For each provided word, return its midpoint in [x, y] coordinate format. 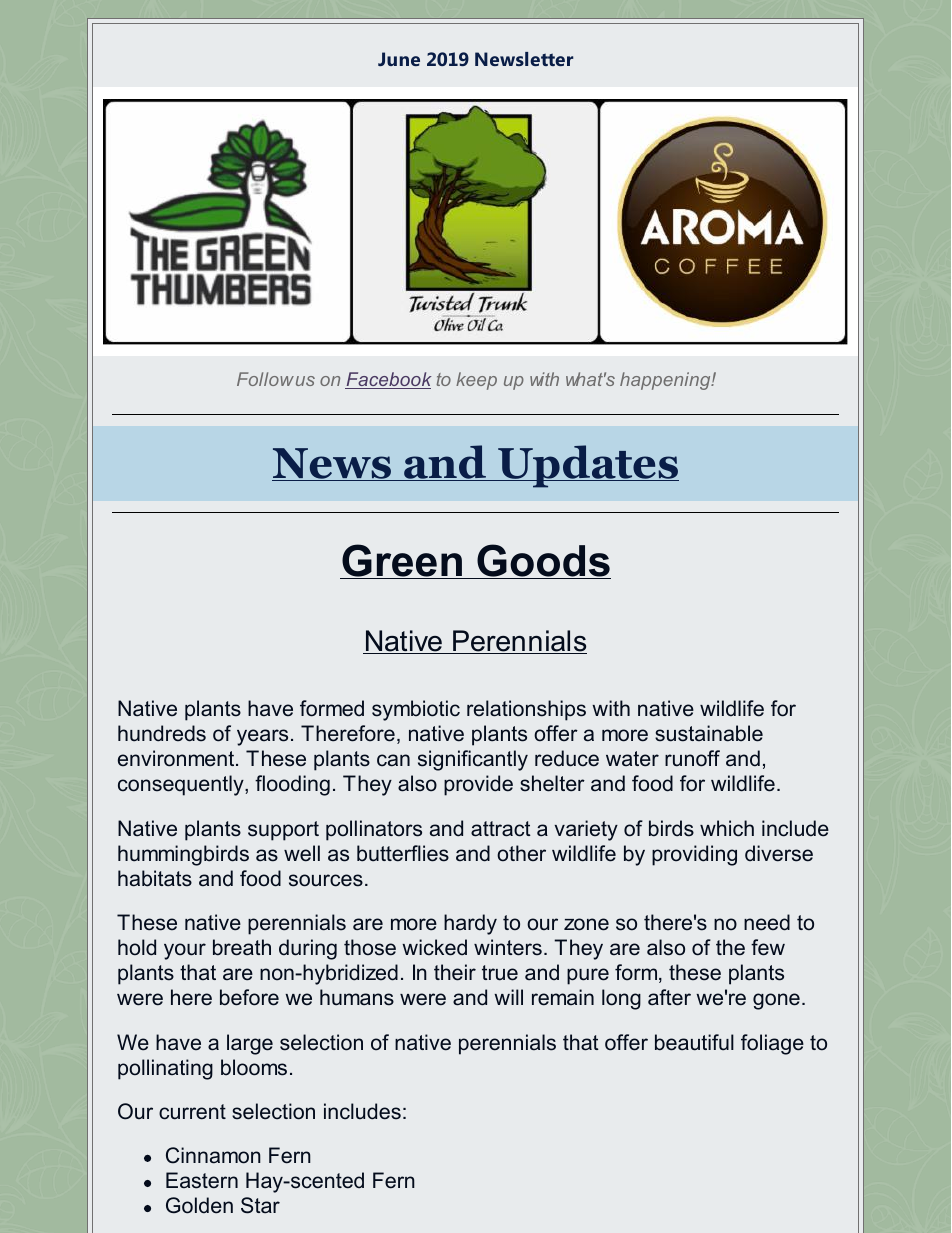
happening [666, 381]
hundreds [162, 733]
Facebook [388, 380]
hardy [470, 924]
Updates [587, 466]
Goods [543, 561]
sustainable [709, 733]
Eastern [202, 1180]
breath [242, 947]
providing [694, 855]
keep [476, 381]
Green [402, 561]
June [399, 59]
